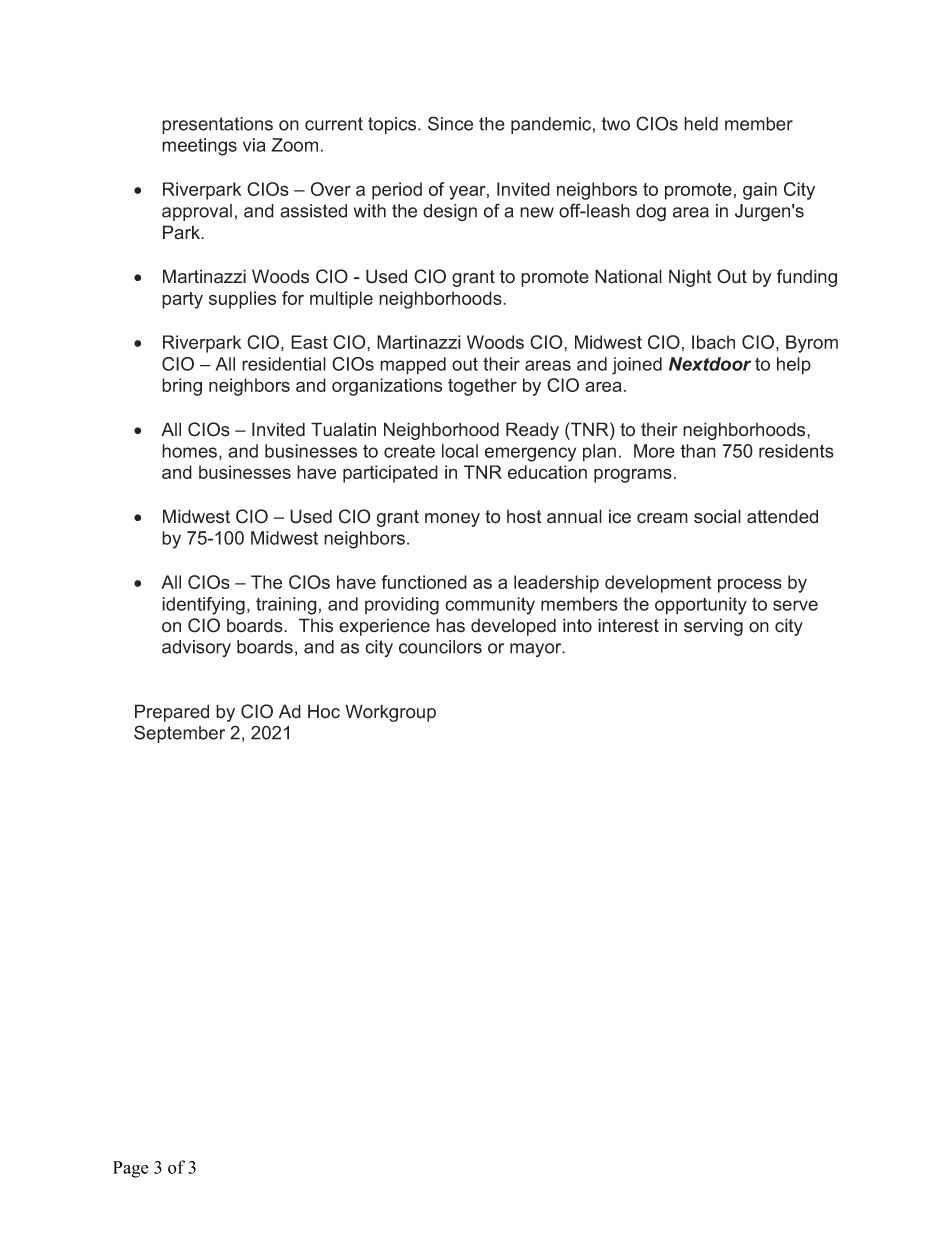 This document has height=1233, width=952. What do you see at coordinates (182, 387) in the document?
I see `bring` at bounding box center [182, 387].
